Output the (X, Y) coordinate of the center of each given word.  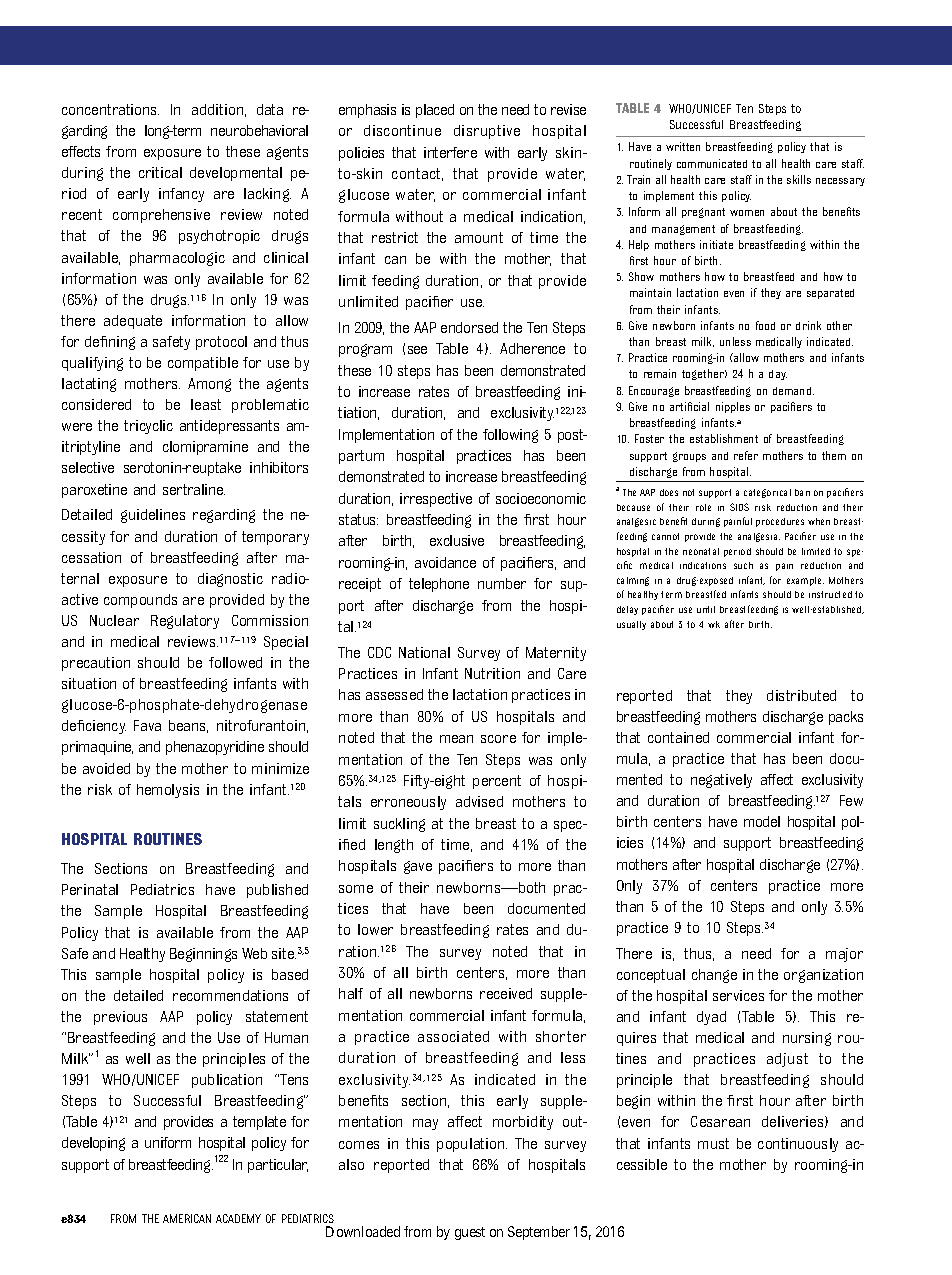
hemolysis (168, 791)
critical (160, 172)
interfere (450, 152)
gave (418, 867)
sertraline (194, 489)
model (762, 821)
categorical (767, 493)
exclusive (457, 540)
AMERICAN (187, 1218)
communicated (712, 163)
